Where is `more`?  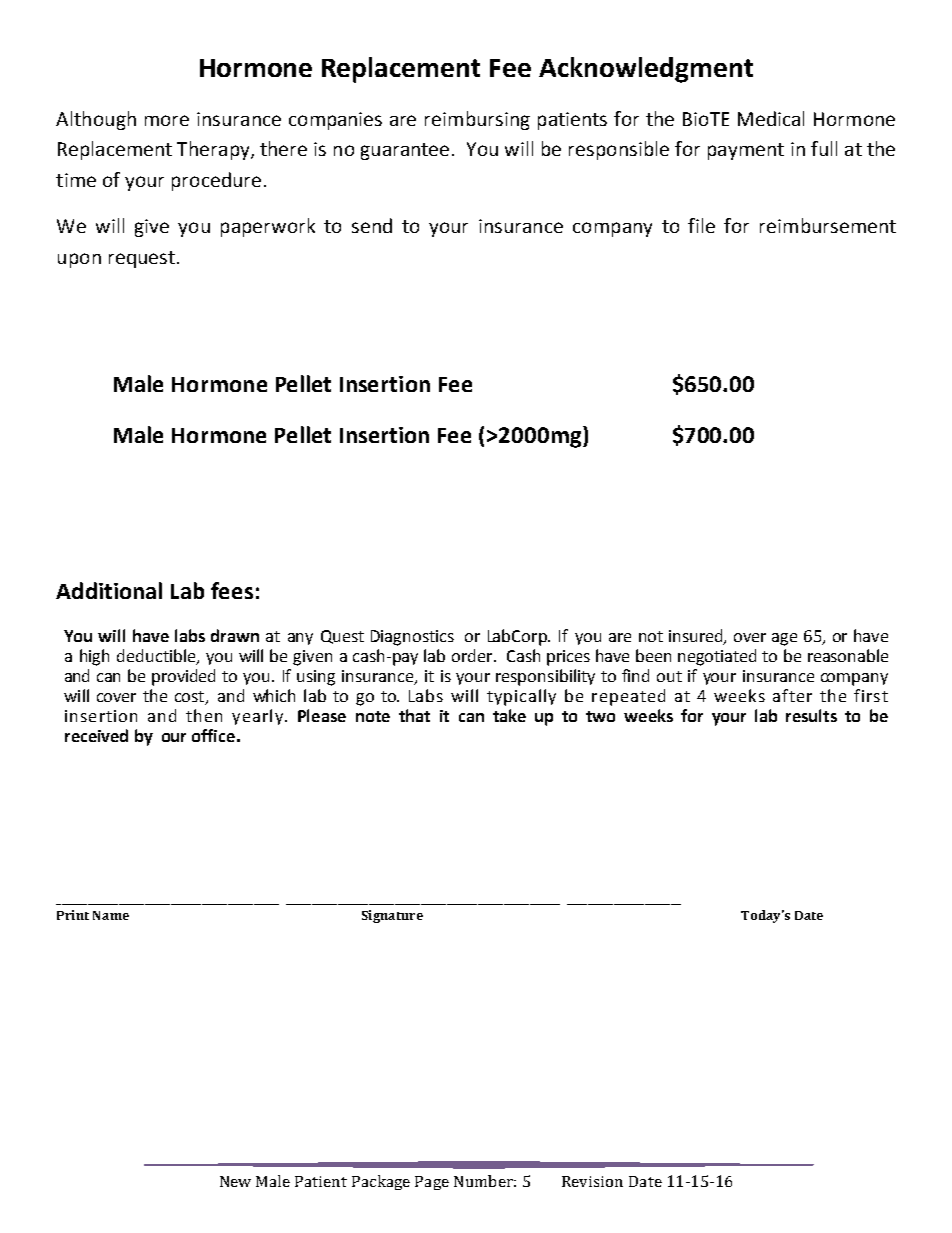
more is located at coordinates (167, 120).
